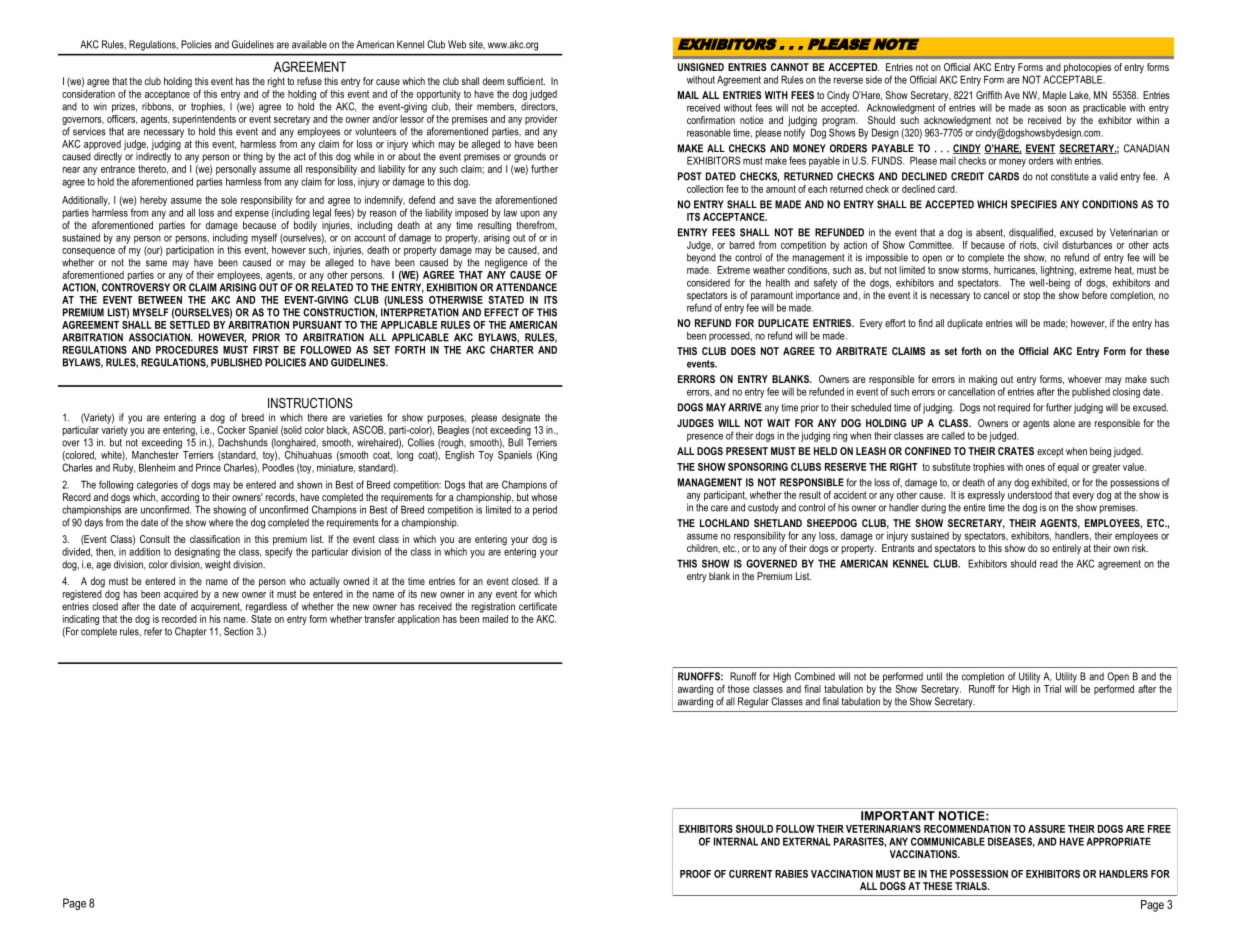  I want to click on PROOF, so click(695, 874).
